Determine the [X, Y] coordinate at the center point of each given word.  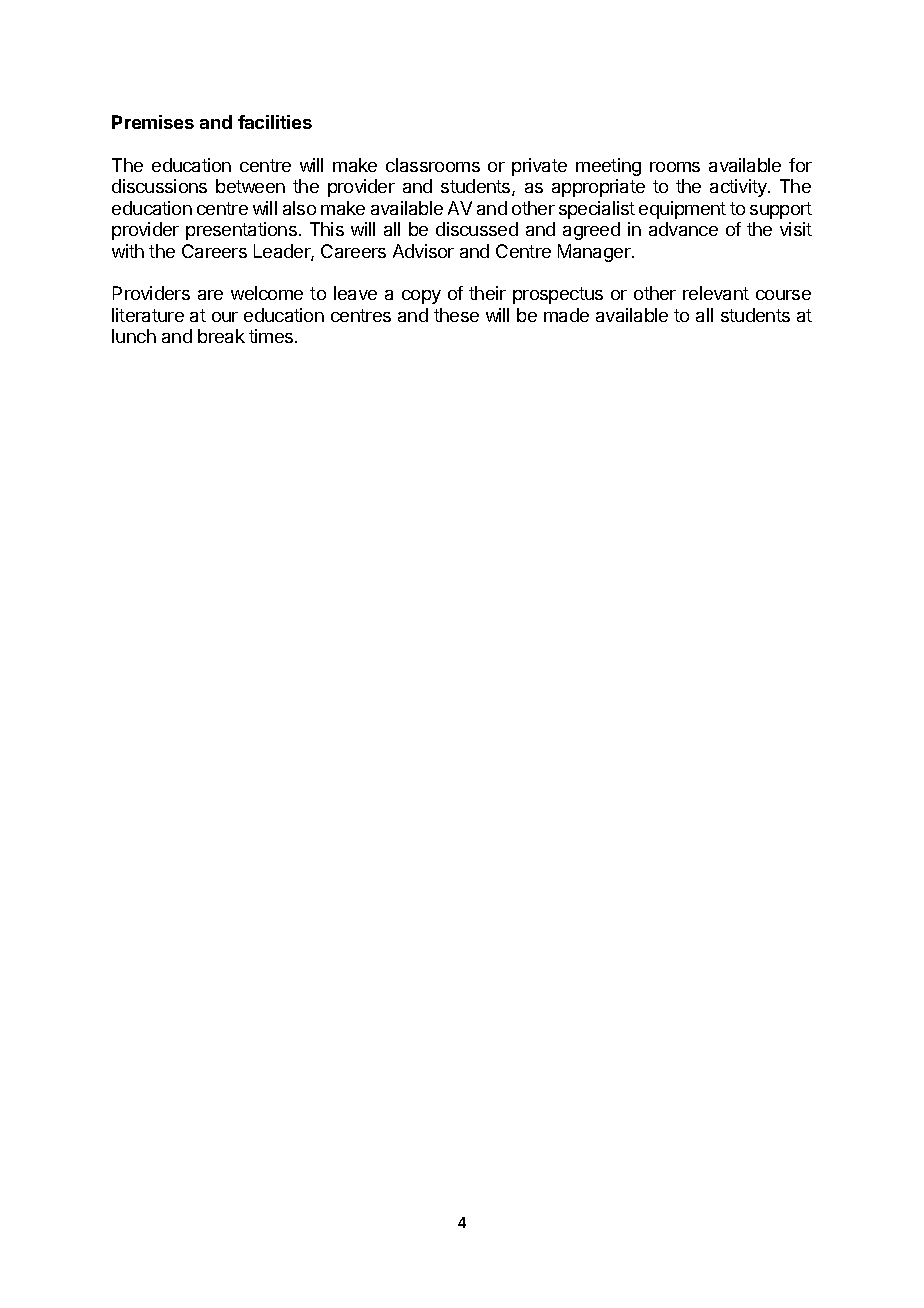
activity [739, 188]
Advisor [423, 251]
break [221, 336]
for [800, 165]
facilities [275, 122]
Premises [153, 122]
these [456, 315]
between [250, 186]
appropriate [598, 188]
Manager [595, 253]
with [128, 251]
